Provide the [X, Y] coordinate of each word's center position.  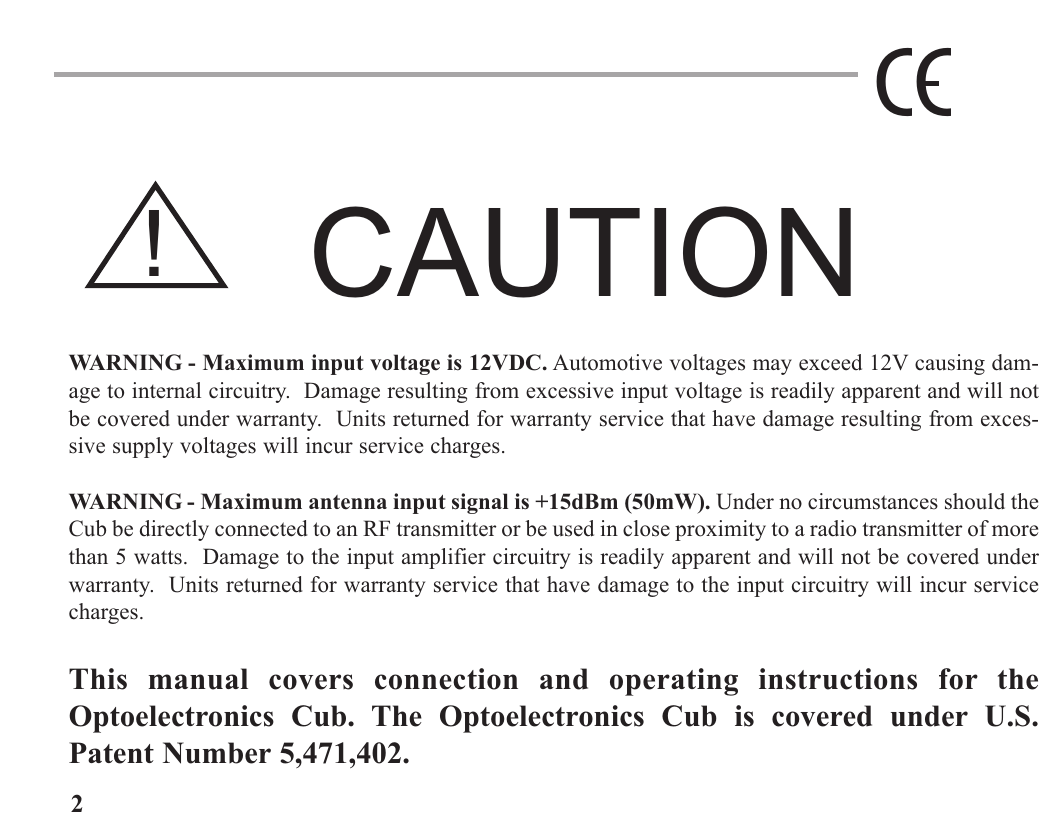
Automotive [607, 362]
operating [674, 682]
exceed [830, 362]
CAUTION [582, 252]
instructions [838, 679]
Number [217, 753]
